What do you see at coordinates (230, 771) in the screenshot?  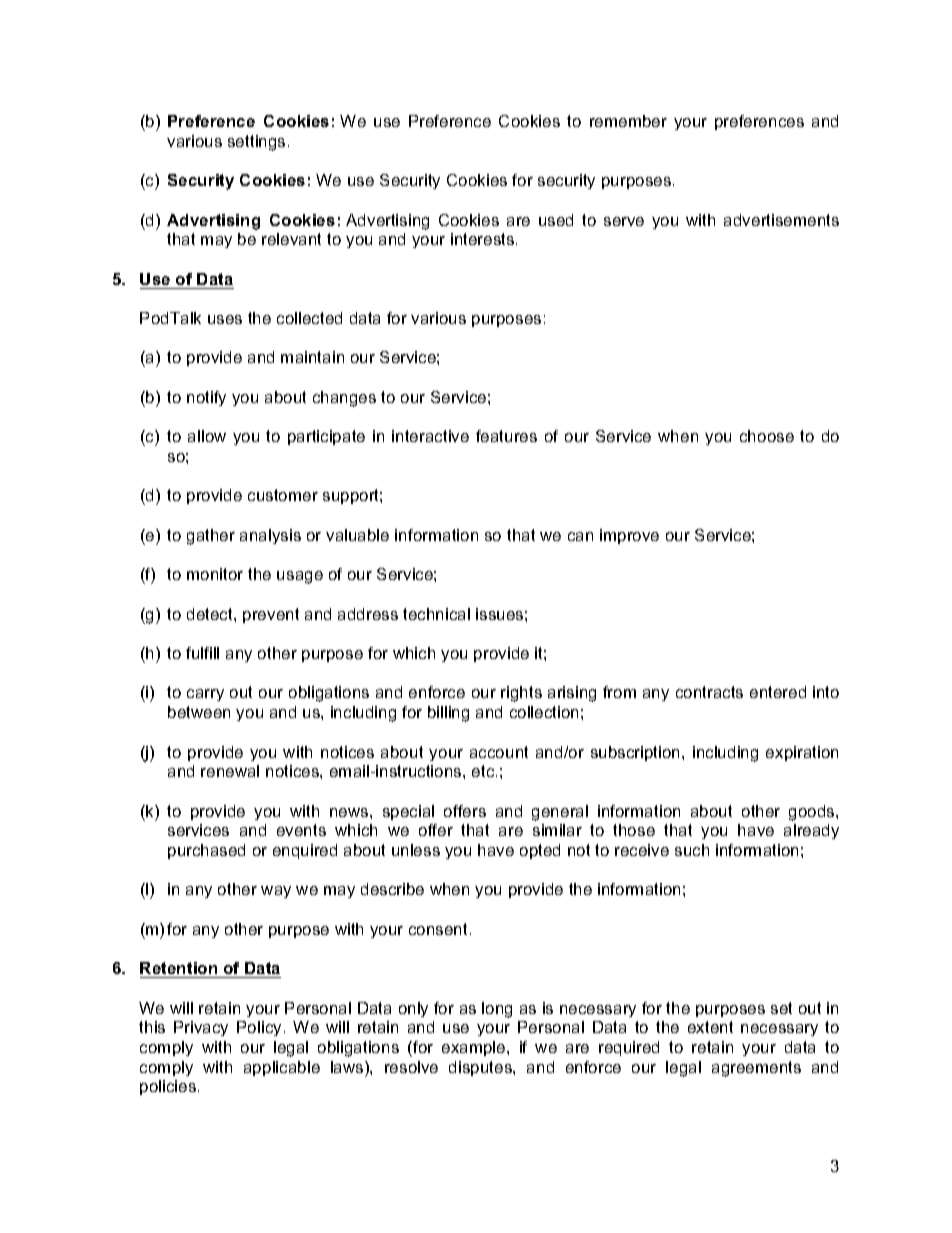 I see `renewal` at bounding box center [230, 771].
